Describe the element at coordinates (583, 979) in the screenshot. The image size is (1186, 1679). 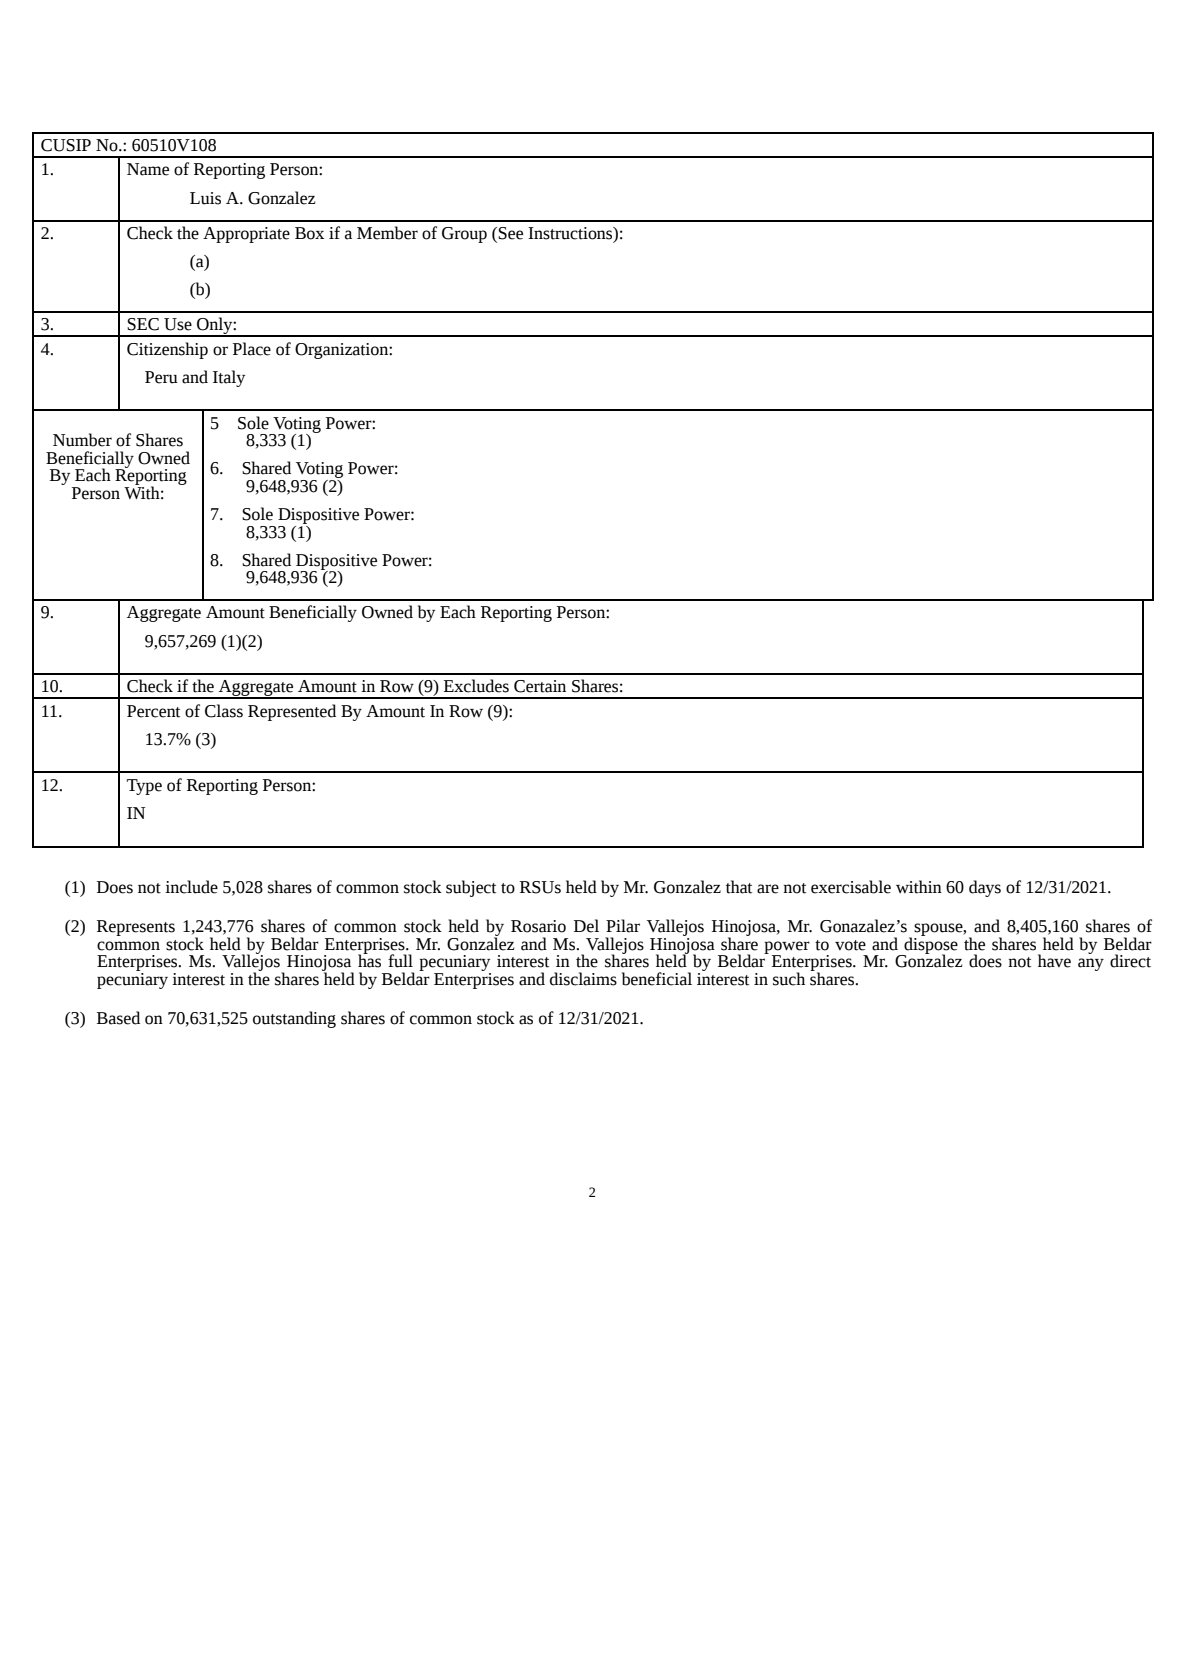
I see `disclaims` at that location.
